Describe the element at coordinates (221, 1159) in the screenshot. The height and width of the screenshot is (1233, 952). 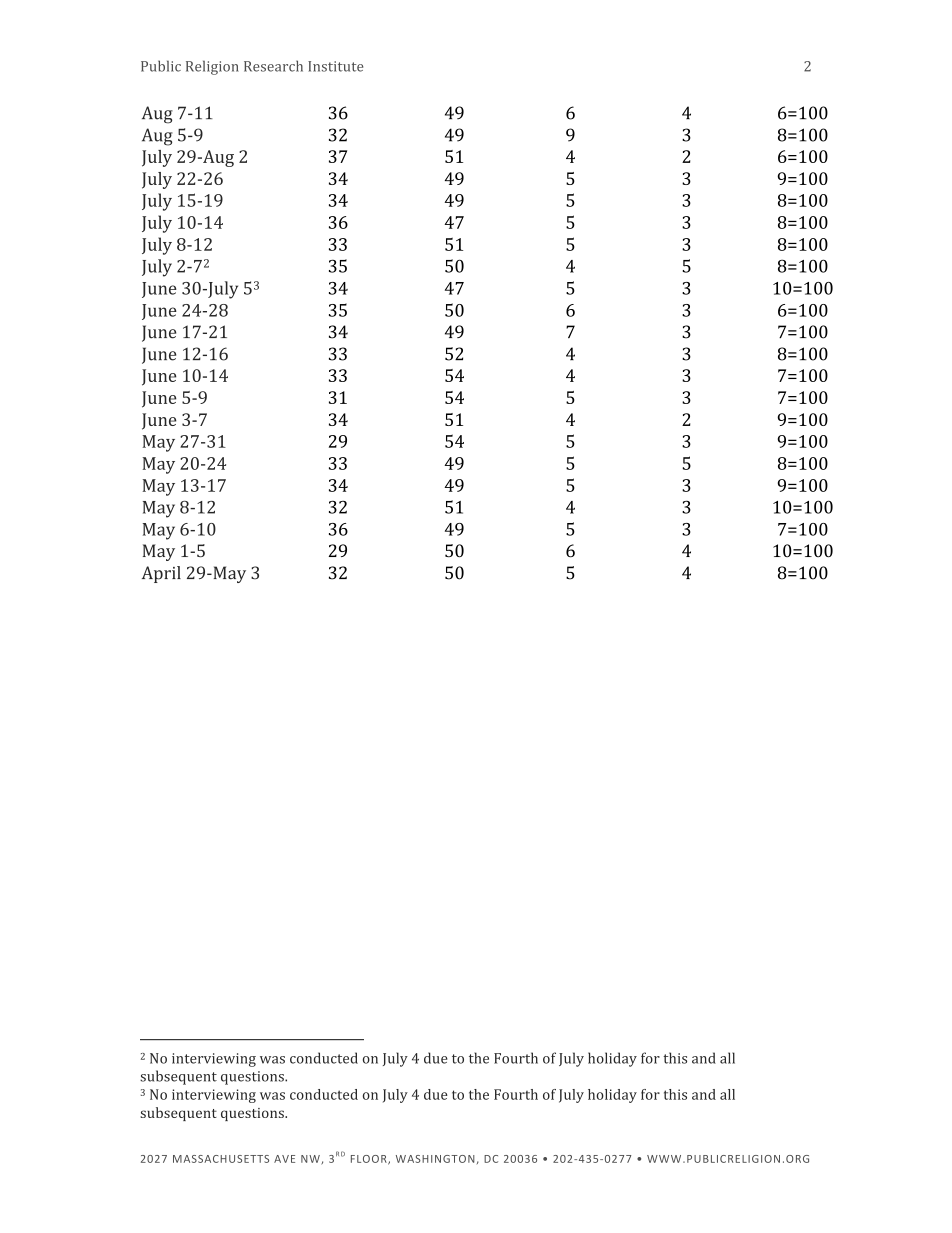
I see `MASSACHUSETTS` at that location.
